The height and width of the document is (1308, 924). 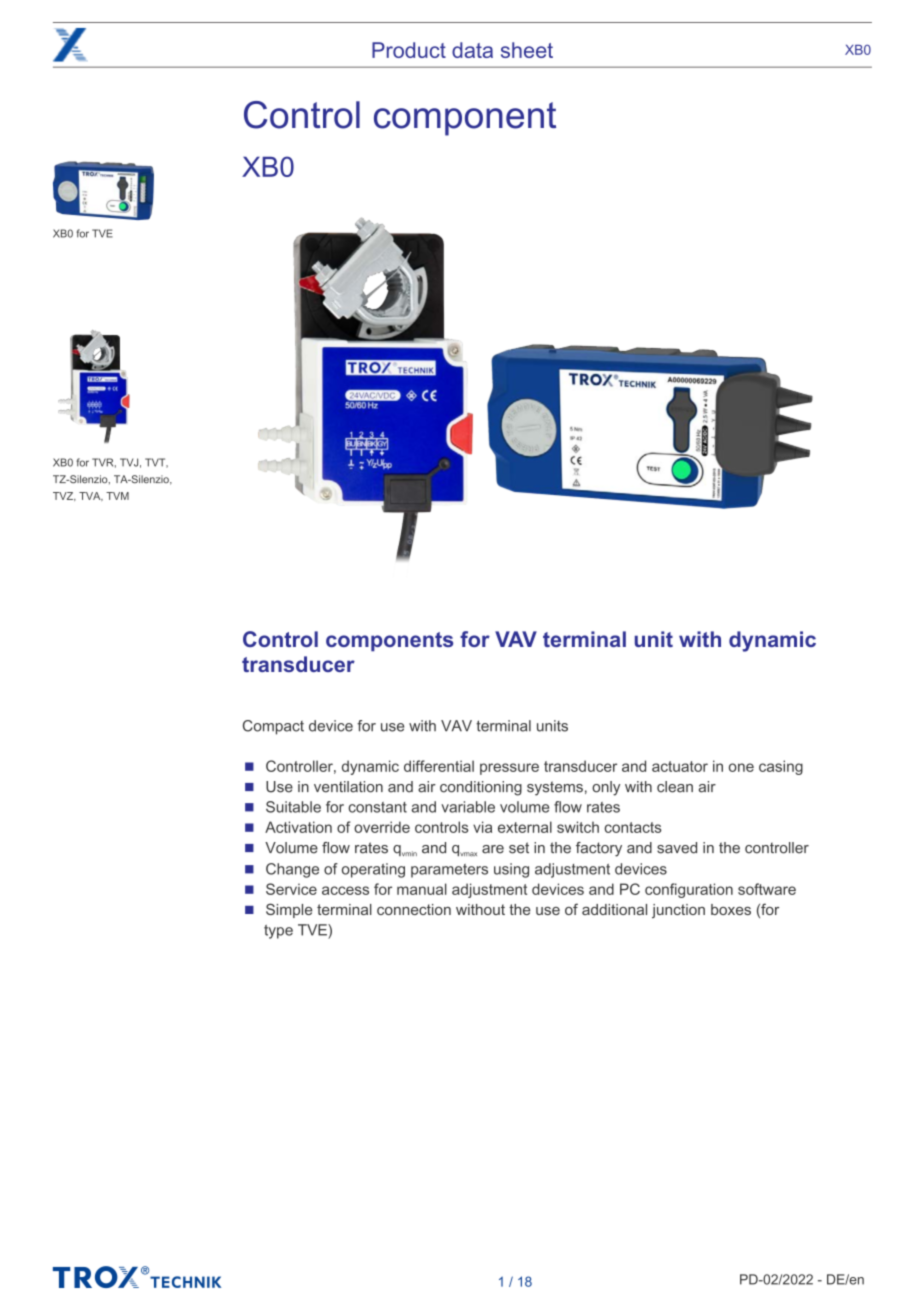 What do you see at coordinates (298, 827) in the document?
I see `Activation` at bounding box center [298, 827].
